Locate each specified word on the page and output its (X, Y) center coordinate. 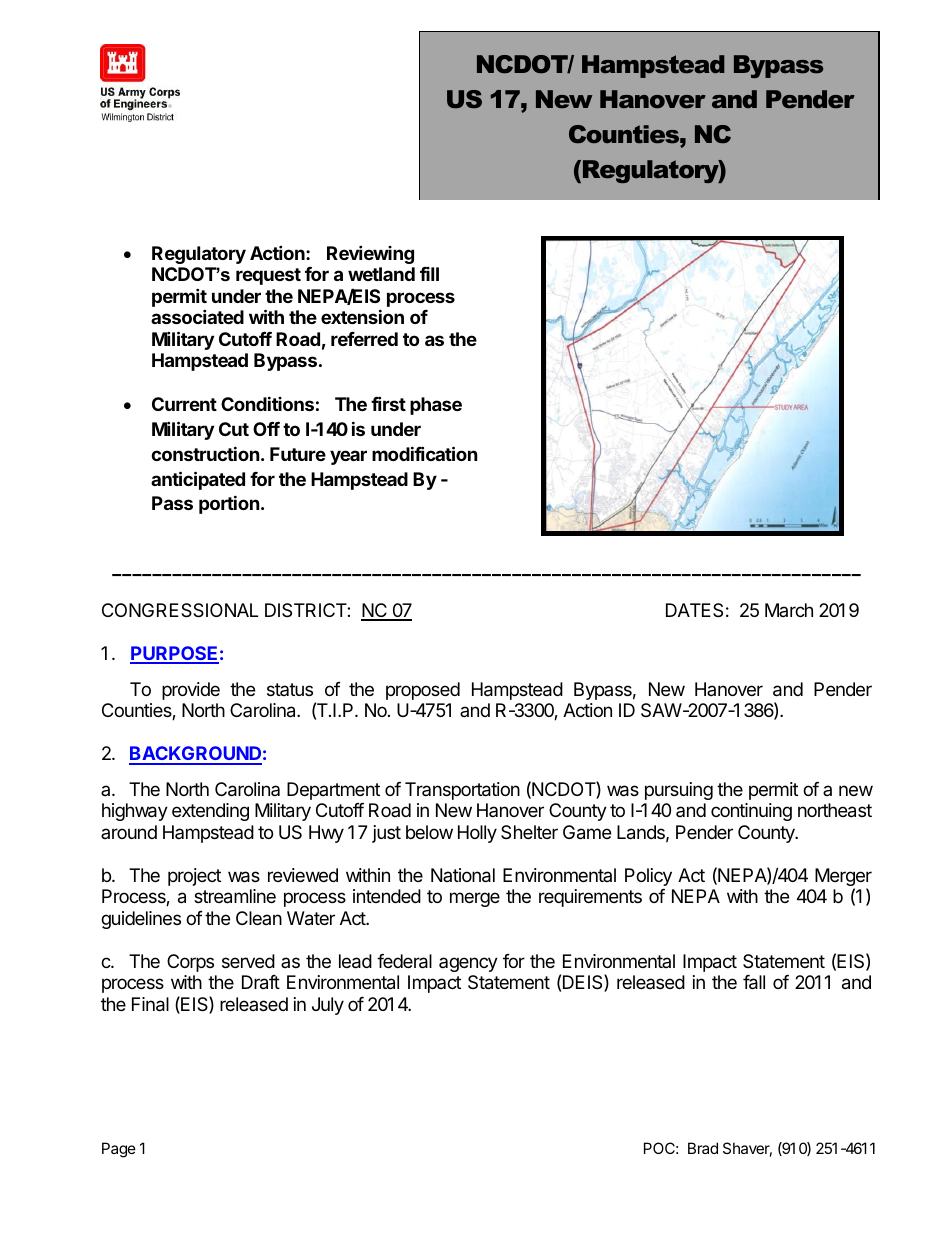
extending (210, 812)
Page (119, 1150)
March (789, 610)
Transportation (462, 791)
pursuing (679, 791)
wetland (381, 274)
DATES (694, 610)
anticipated (198, 480)
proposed (423, 691)
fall (754, 982)
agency (468, 964)
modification (425, 453)
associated (197, 316)
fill (429, 274)
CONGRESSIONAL (180, 610)
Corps (190, 963)
